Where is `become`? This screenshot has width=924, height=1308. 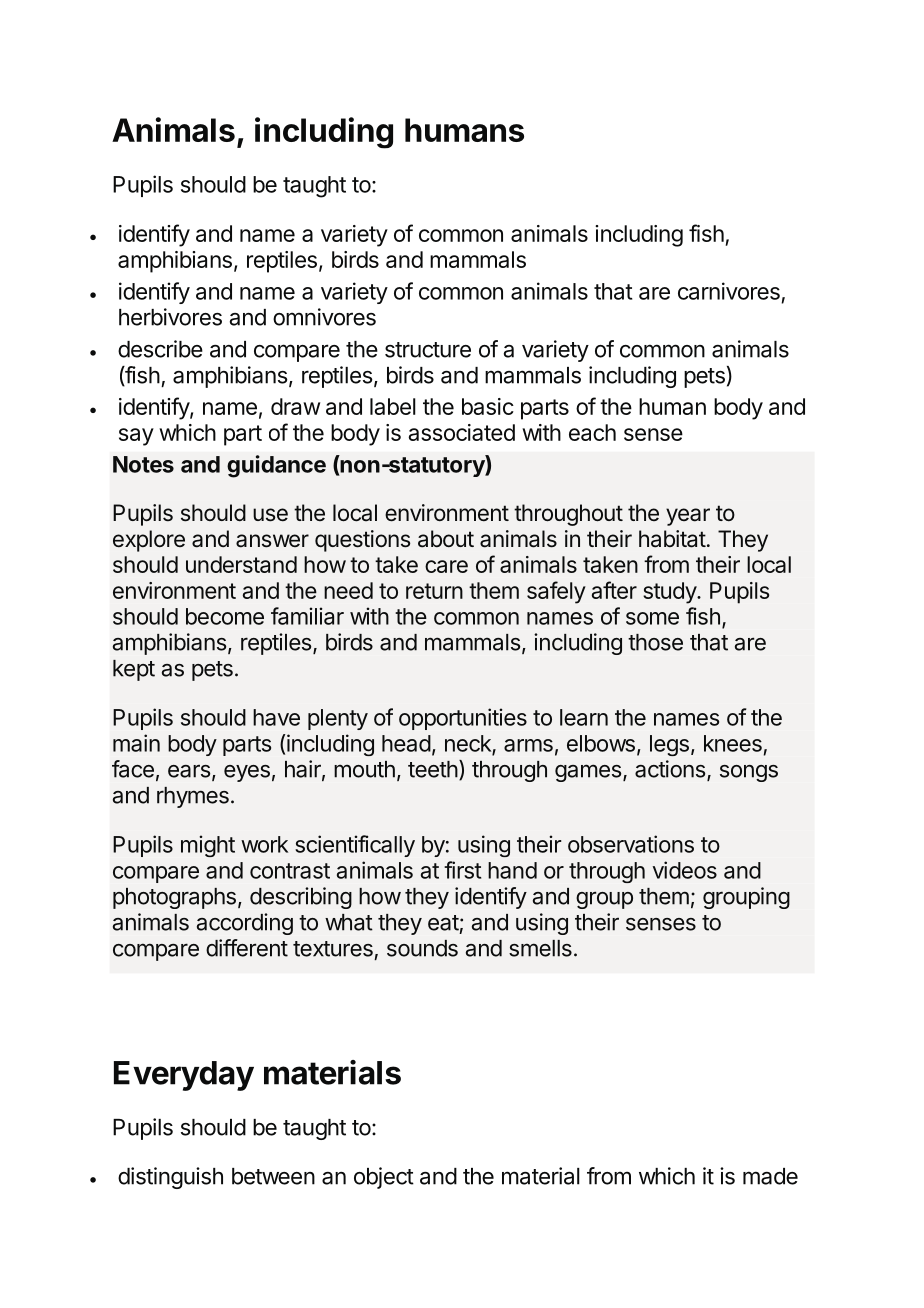 become is located at coordinates (225, 616).
